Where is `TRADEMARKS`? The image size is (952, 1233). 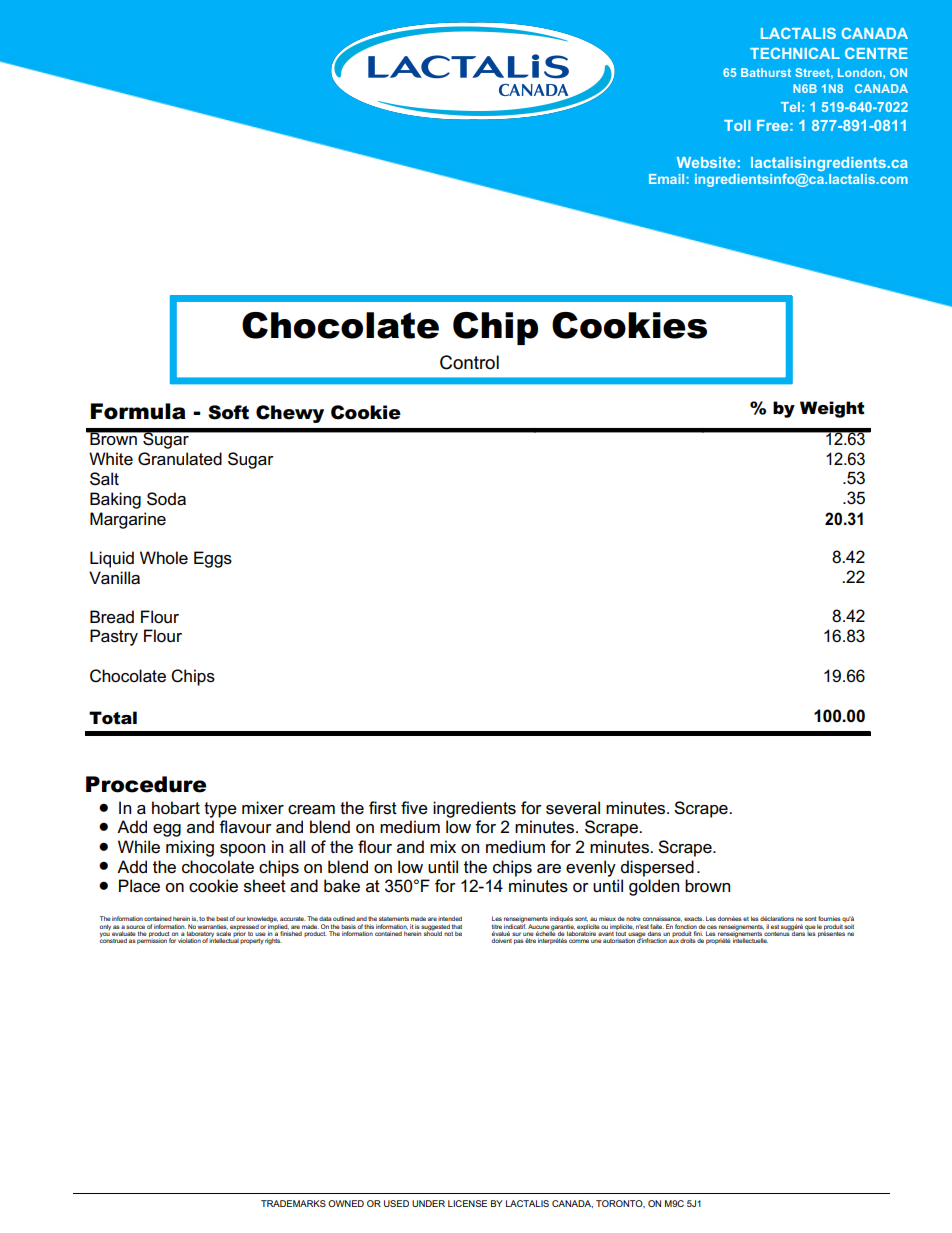
TRADEMARKS is located at coordinates (293, 1203).
